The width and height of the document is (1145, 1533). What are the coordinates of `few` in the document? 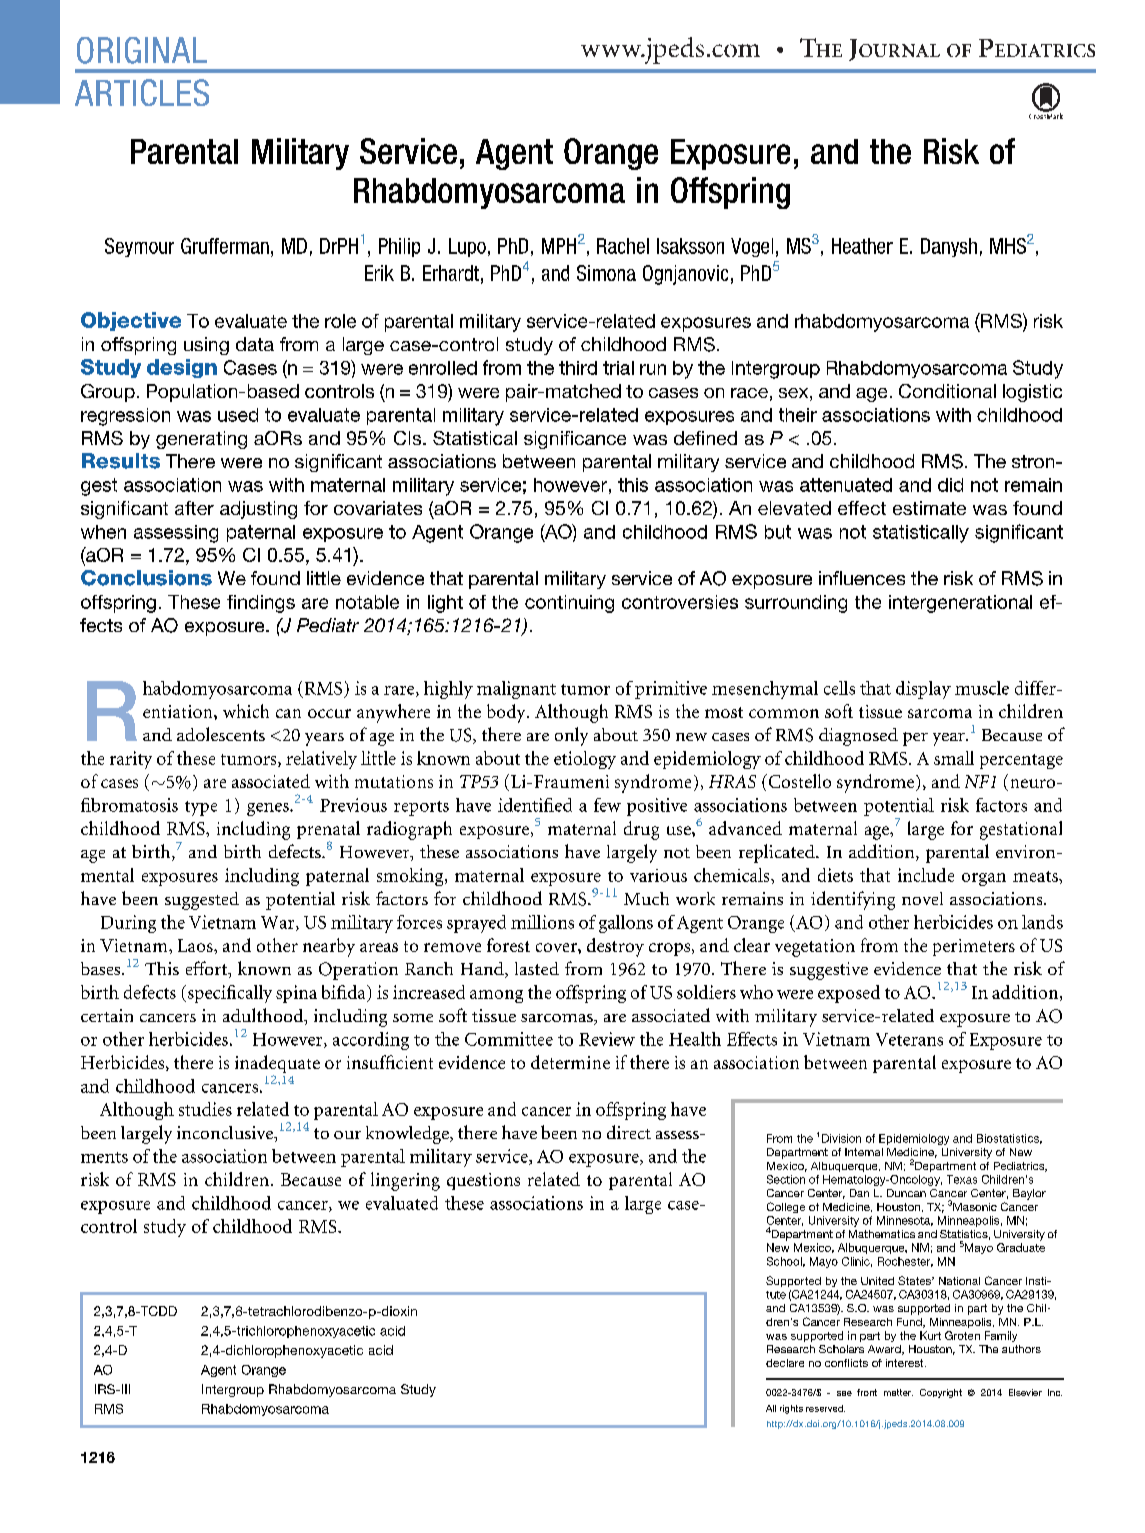 It's located at (607, 805).
